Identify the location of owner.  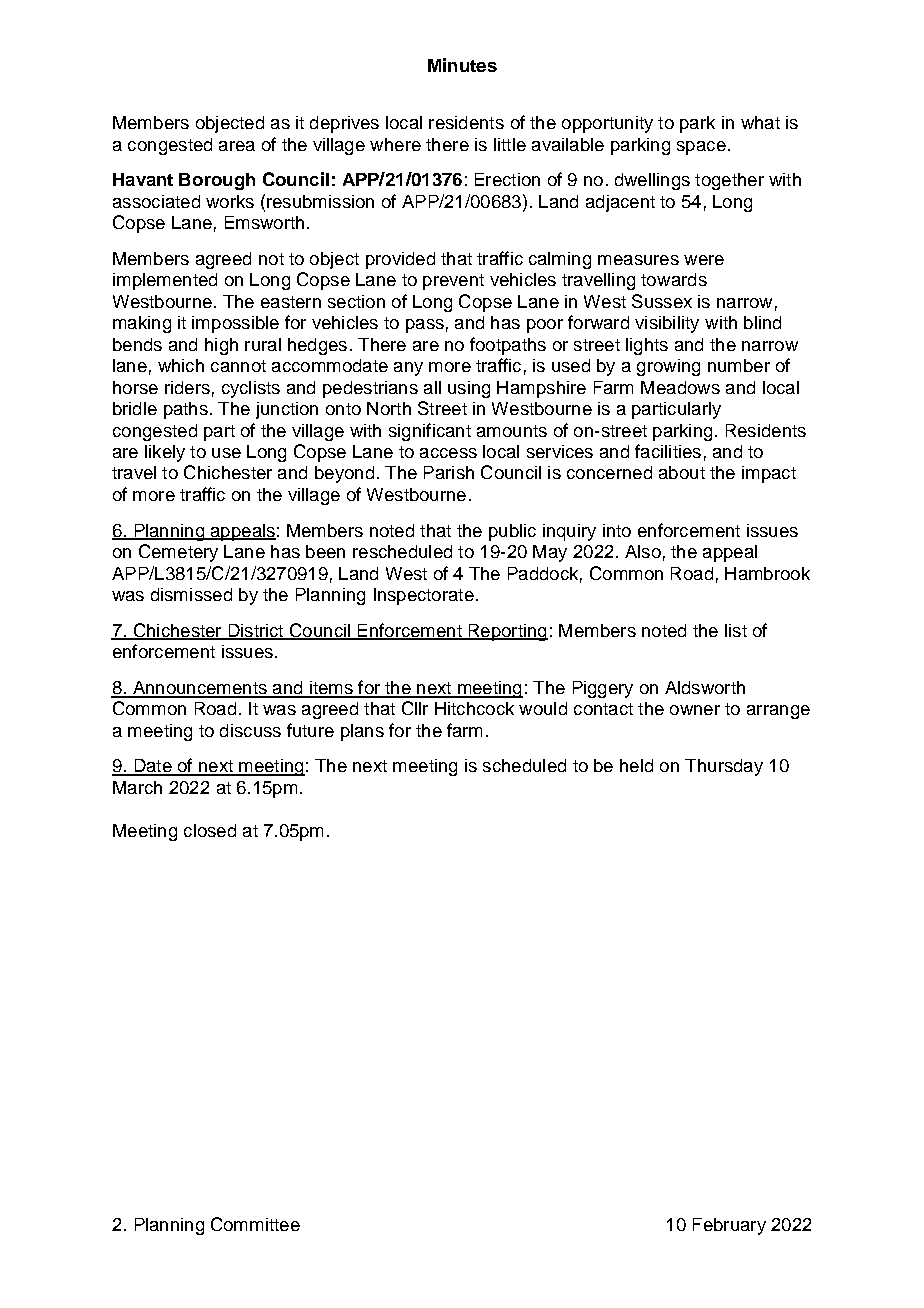
(695, 710).
